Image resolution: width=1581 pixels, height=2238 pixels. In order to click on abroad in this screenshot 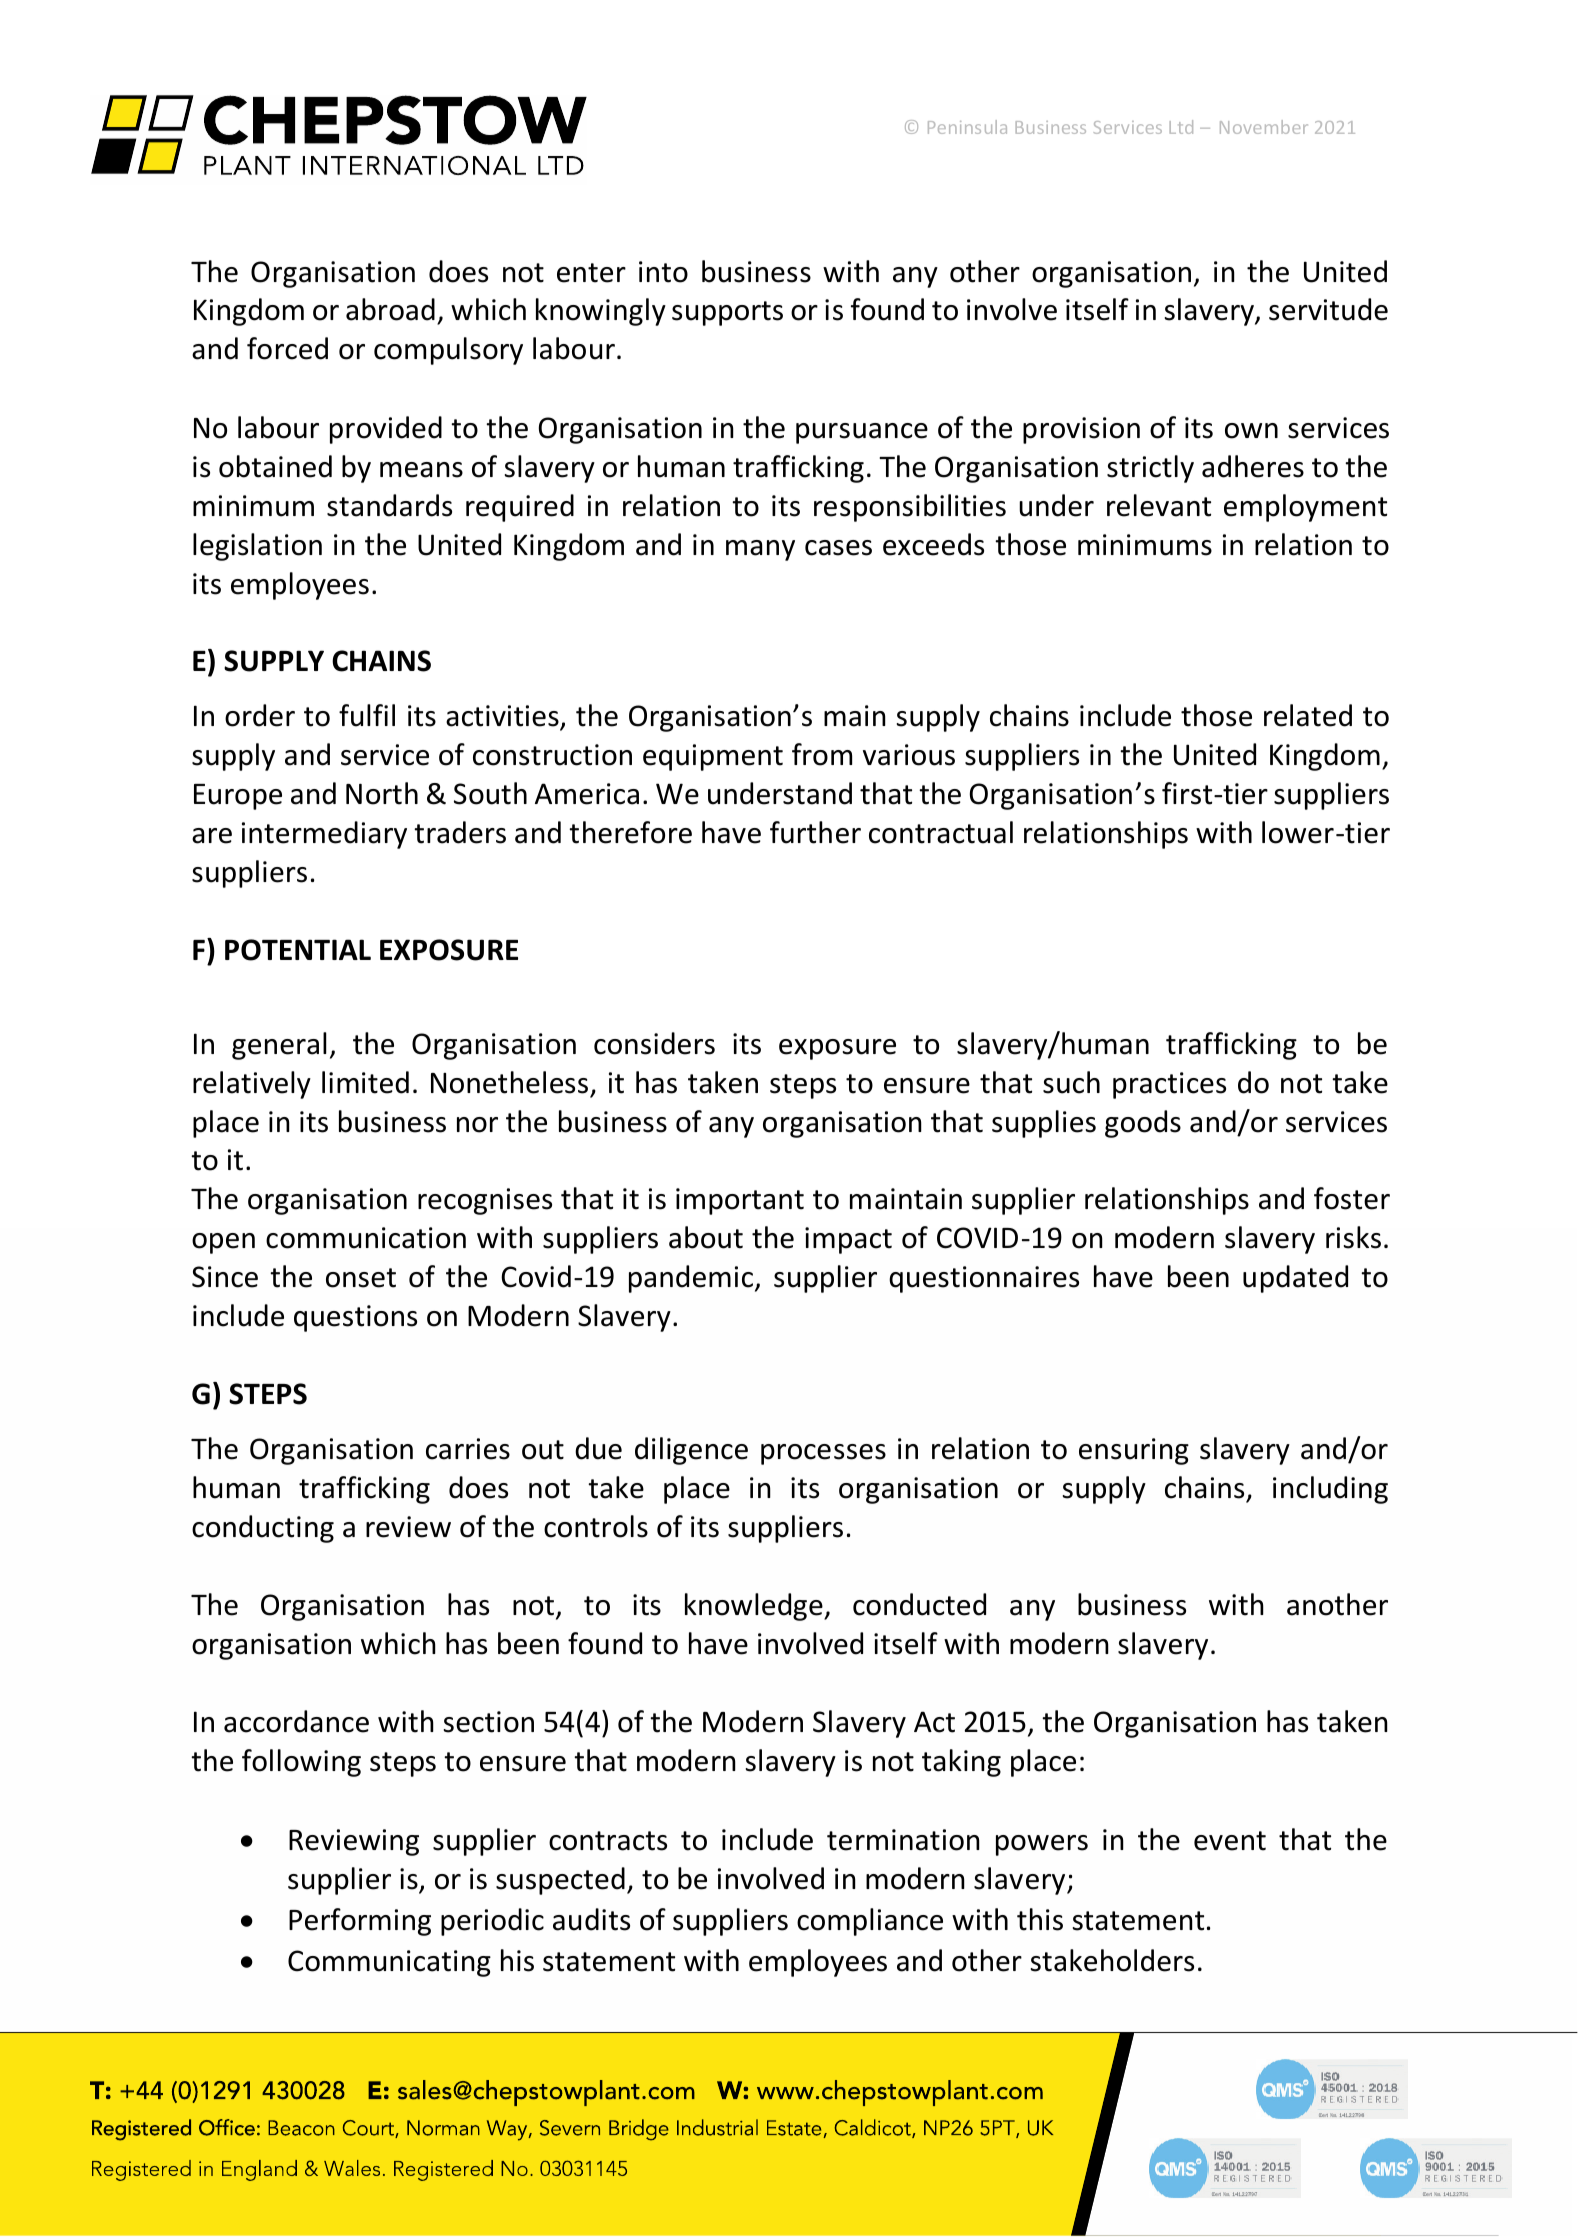, I will do `click(390, 309)`.
